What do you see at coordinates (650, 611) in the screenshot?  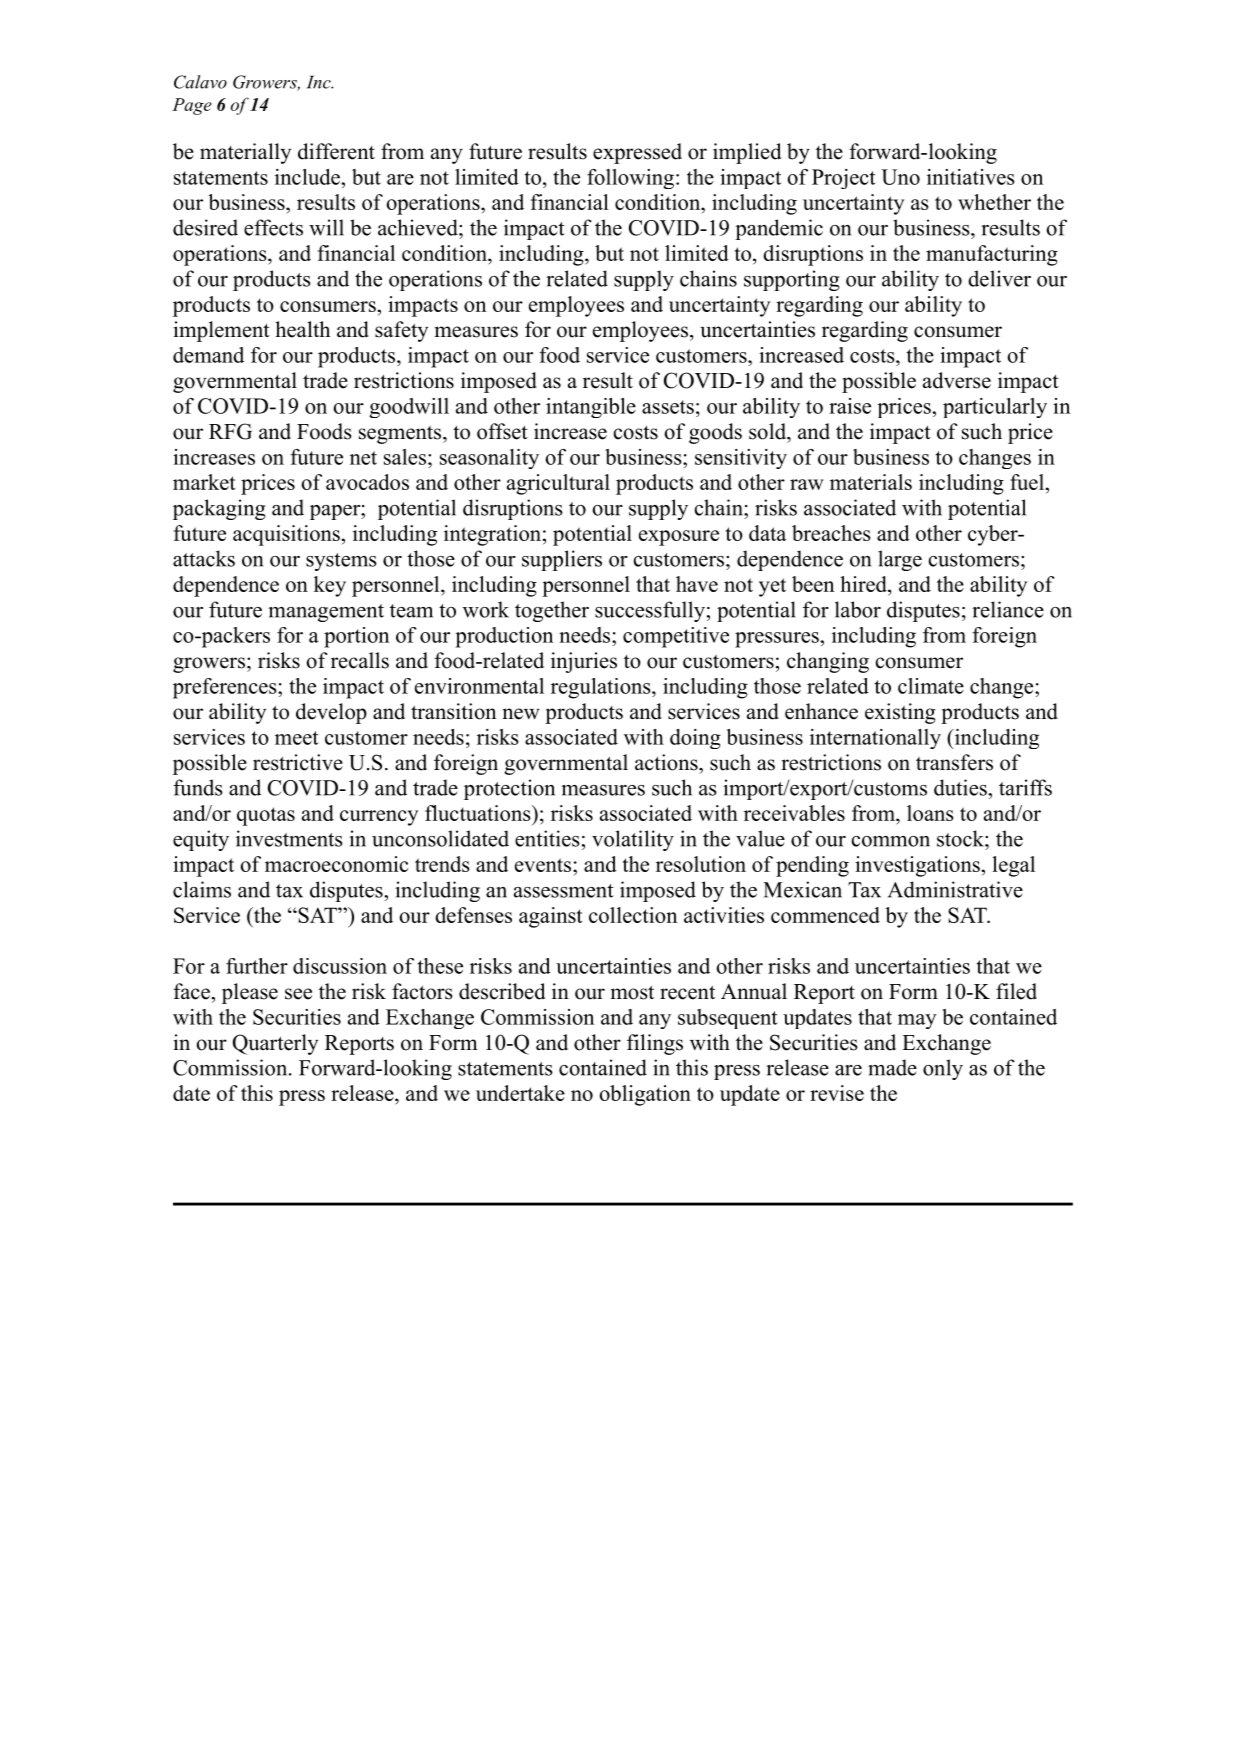 I see `successfully` at bounding box center [650, 611].
